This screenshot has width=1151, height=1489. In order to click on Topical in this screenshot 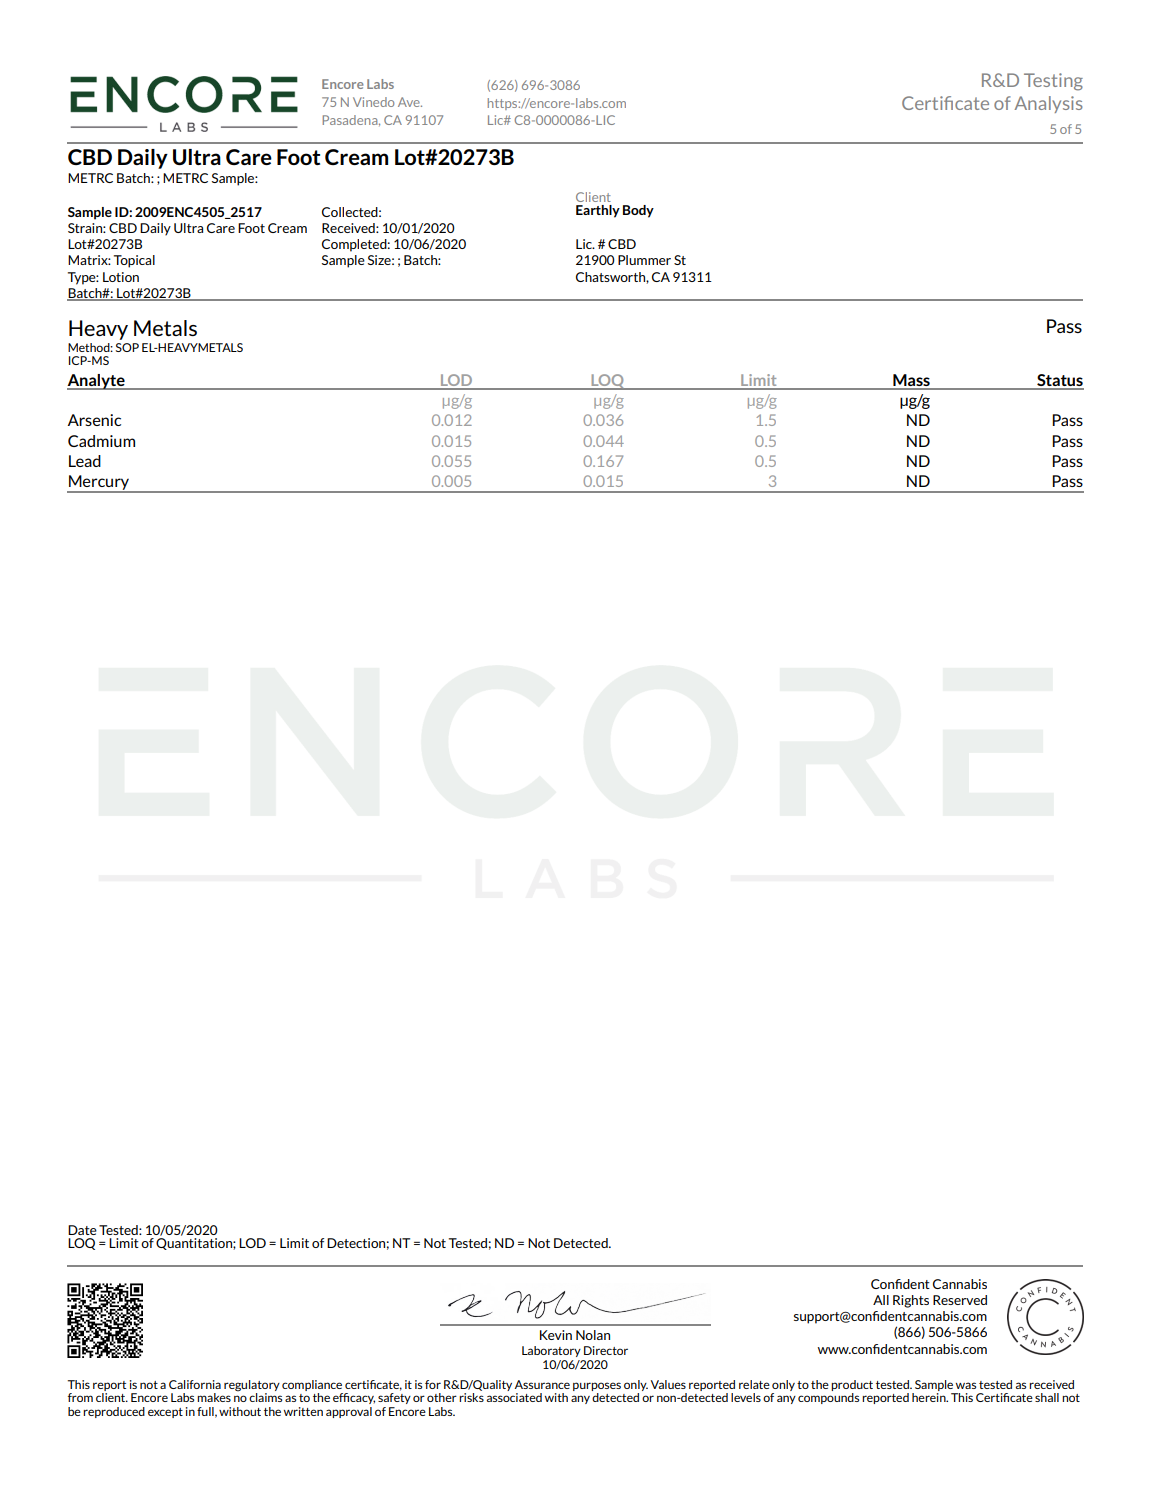, I will do `click(134, 261)`.
